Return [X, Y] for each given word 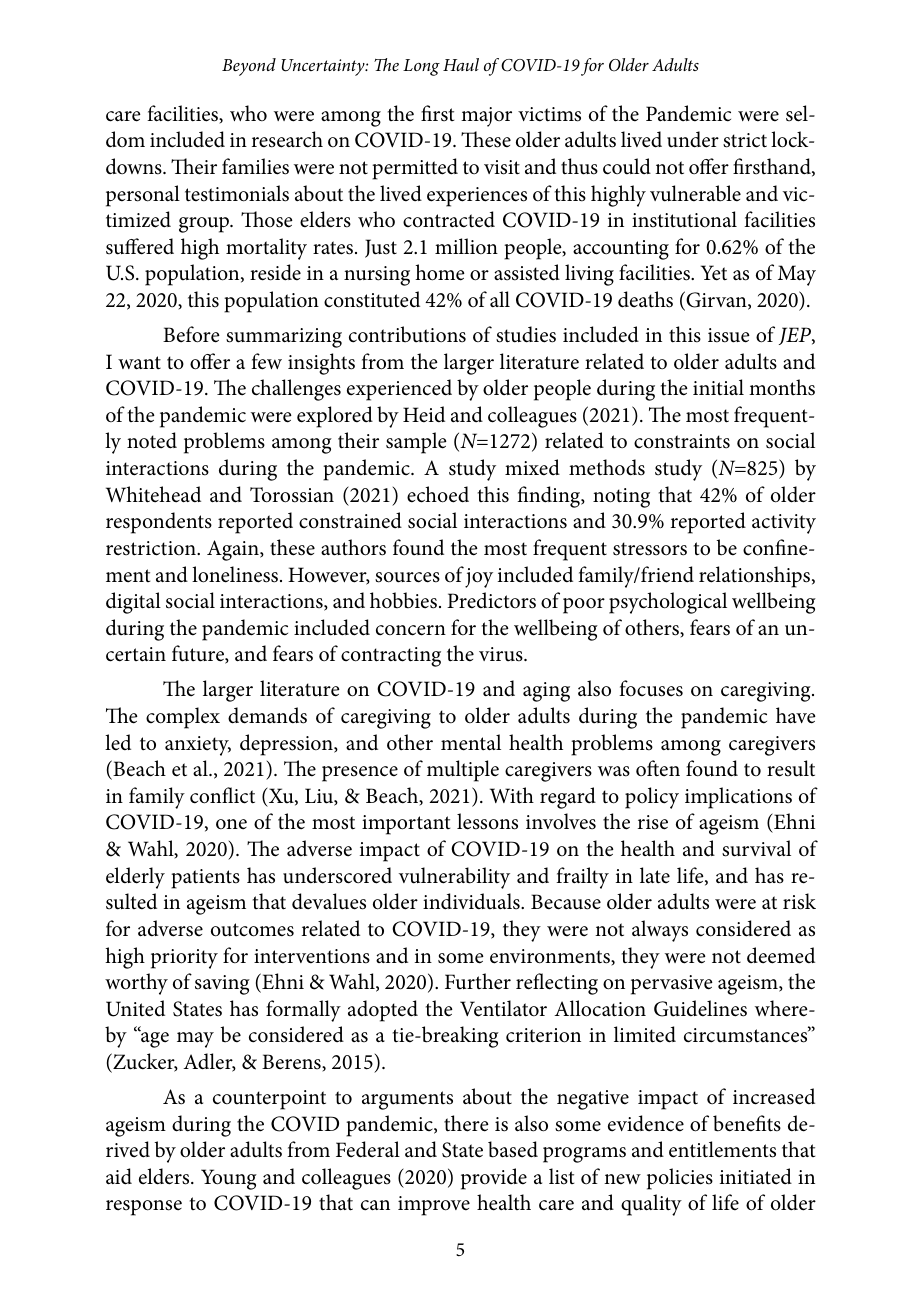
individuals [472, 901]
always [660, 931]
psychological [668, 603]
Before [191, 334]
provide [494, 1179]
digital [133, 603]
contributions [407, 334]
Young [229, 1179]
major [486, 117]
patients [205, 879]
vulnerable [695, 193]
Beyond [249, 67]
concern [411, 630]
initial [718, 387]
